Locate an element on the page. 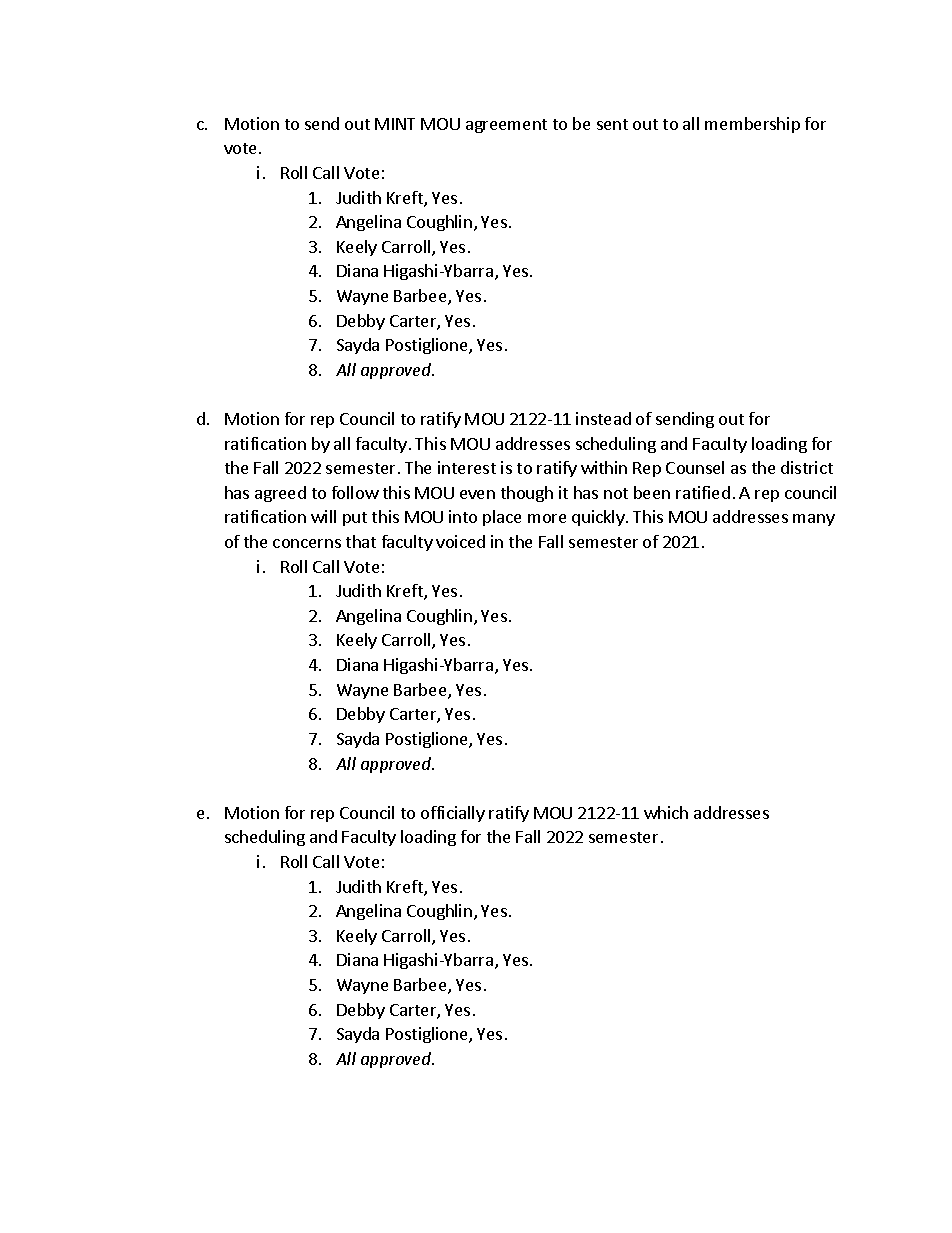 The height and width of the image is (1233, 952). officially is located at coordinates (453, 814).
